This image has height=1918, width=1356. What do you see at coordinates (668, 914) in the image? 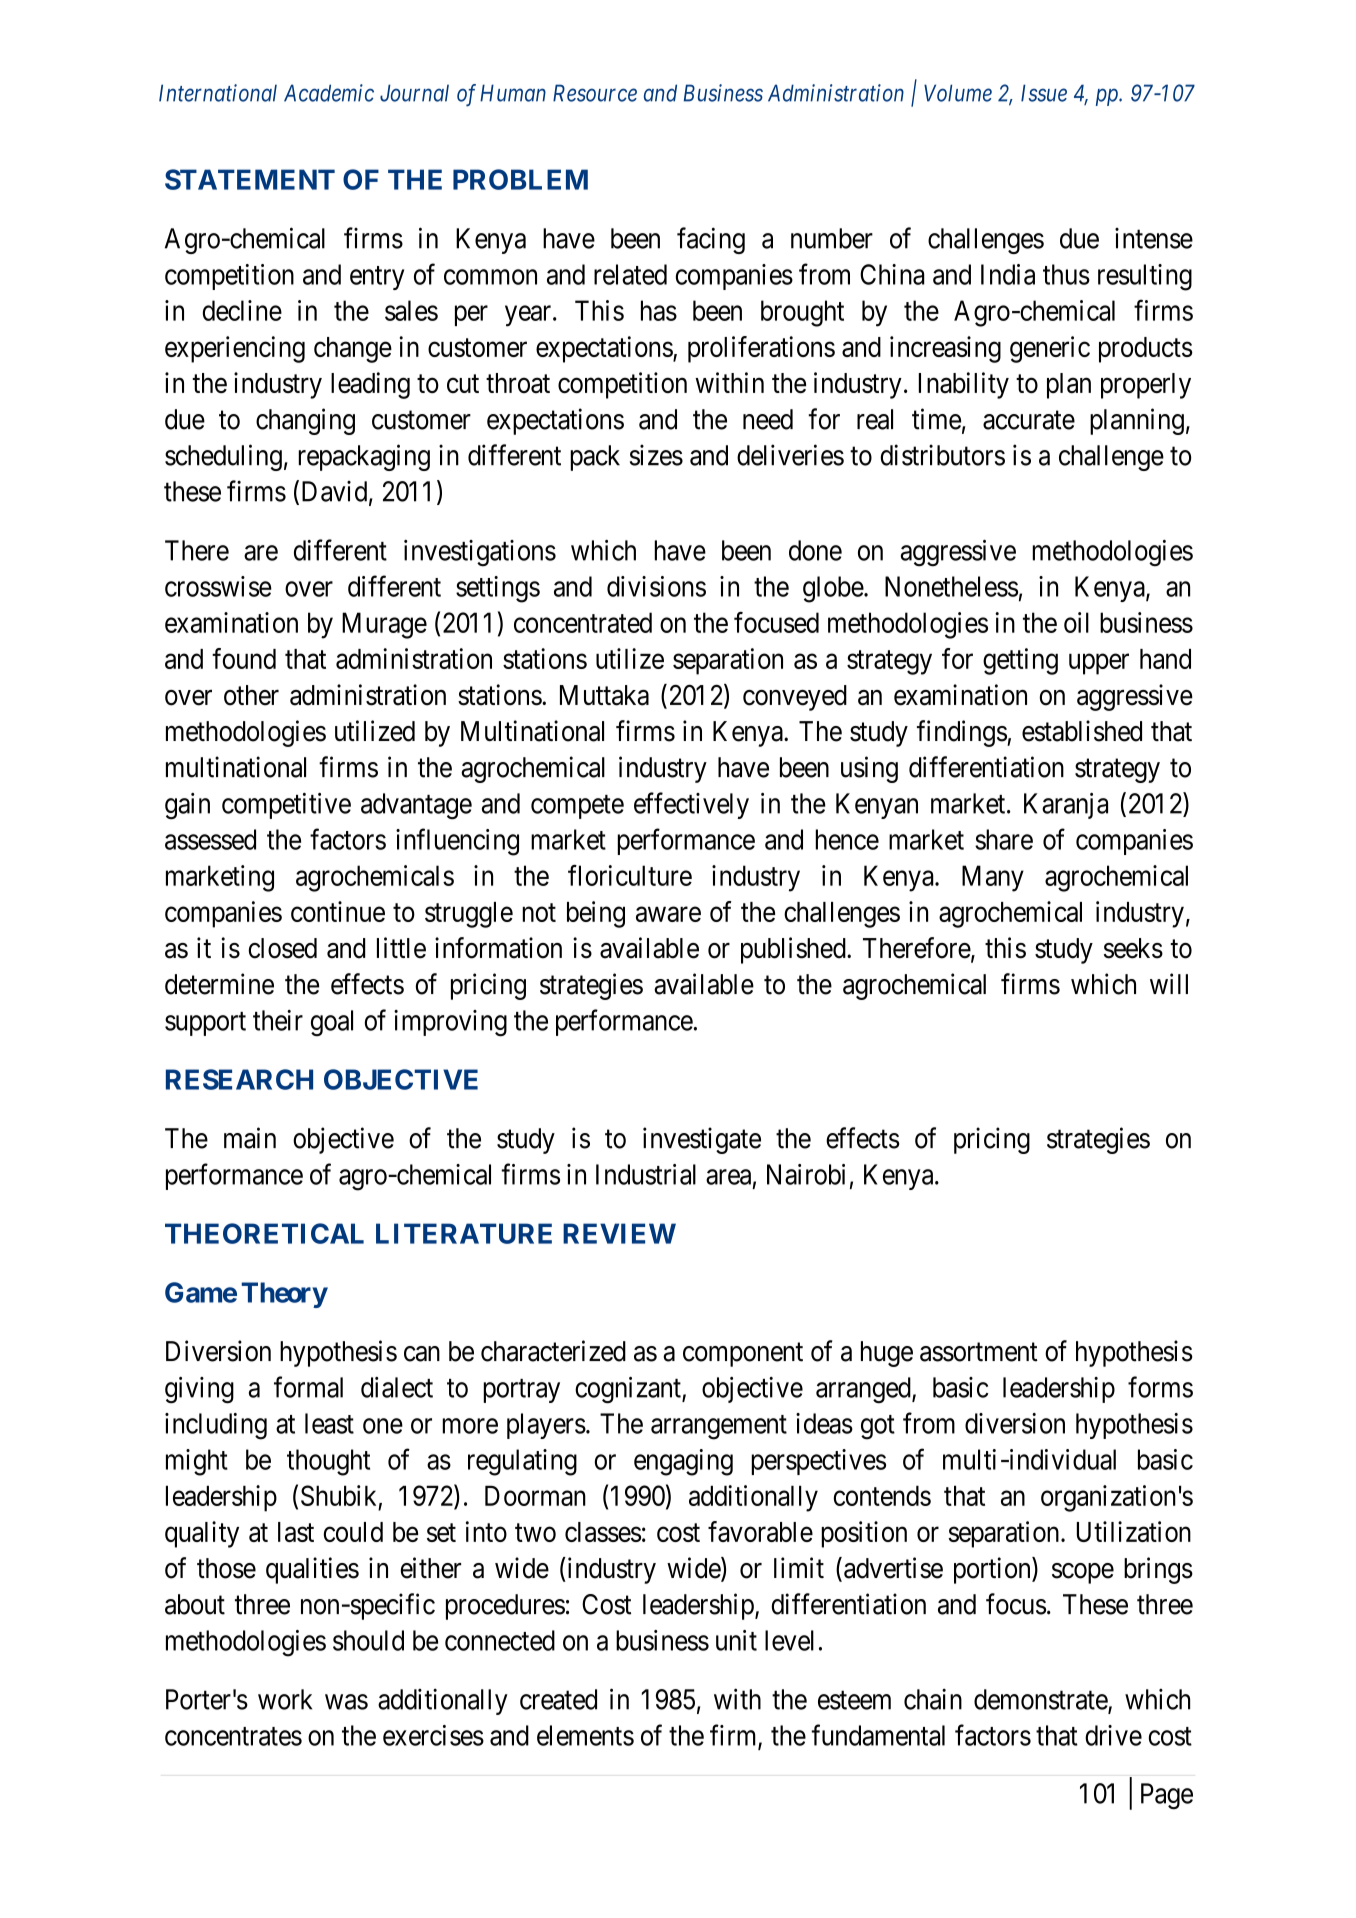
I see `aware` at bounding box center [668, 914].
